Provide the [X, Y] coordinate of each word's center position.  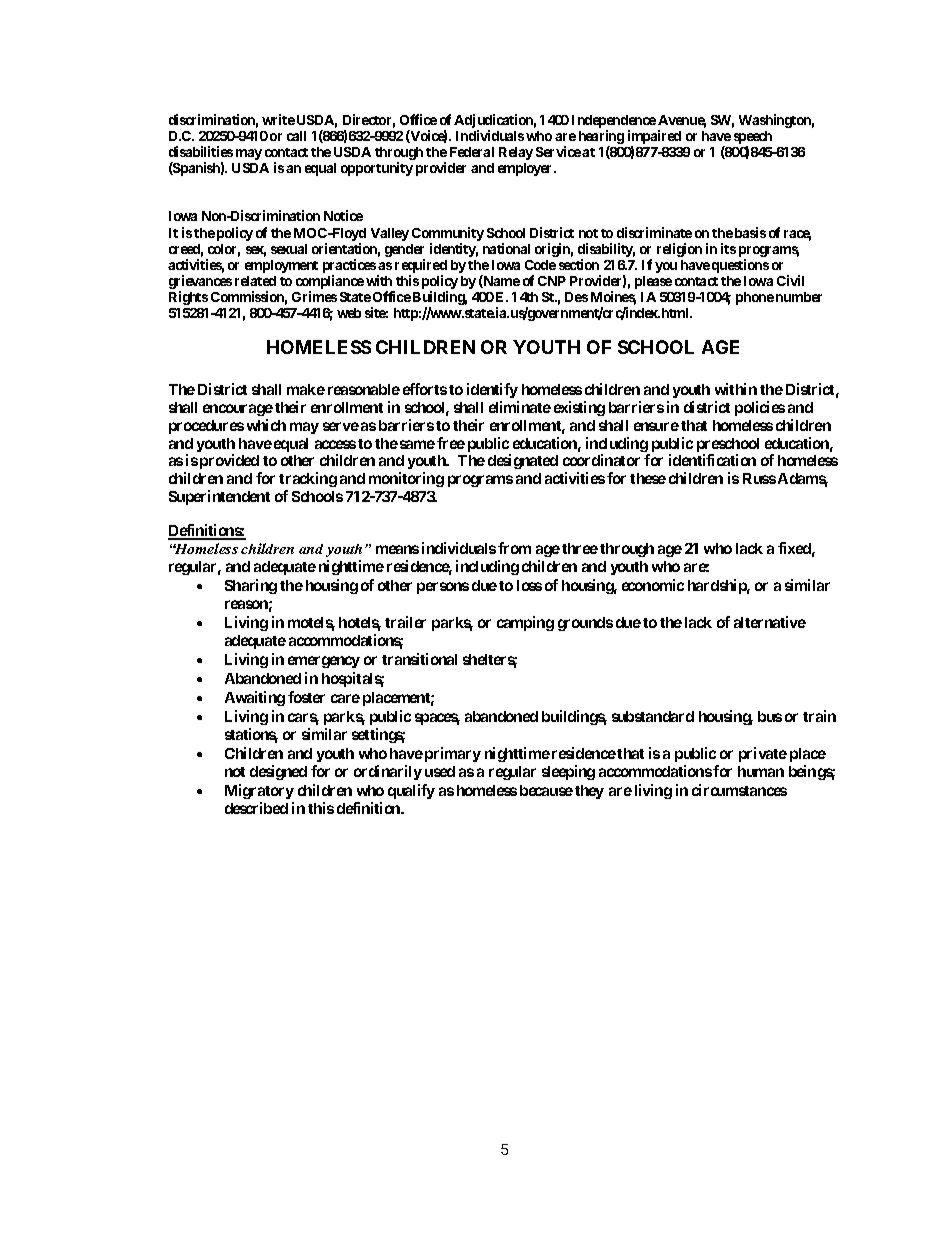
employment [281, 266]
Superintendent [219, 497]
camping [525, 623]
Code [540, 265]
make [306, 389]
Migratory [259, 791]
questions [740, 266]
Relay [516, 153]
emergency [324, 662]
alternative [770, 622]
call [296, 136]
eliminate [520, 407]
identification [712, 460]
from [514, 548]
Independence [614, 121]
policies [760, 408]
